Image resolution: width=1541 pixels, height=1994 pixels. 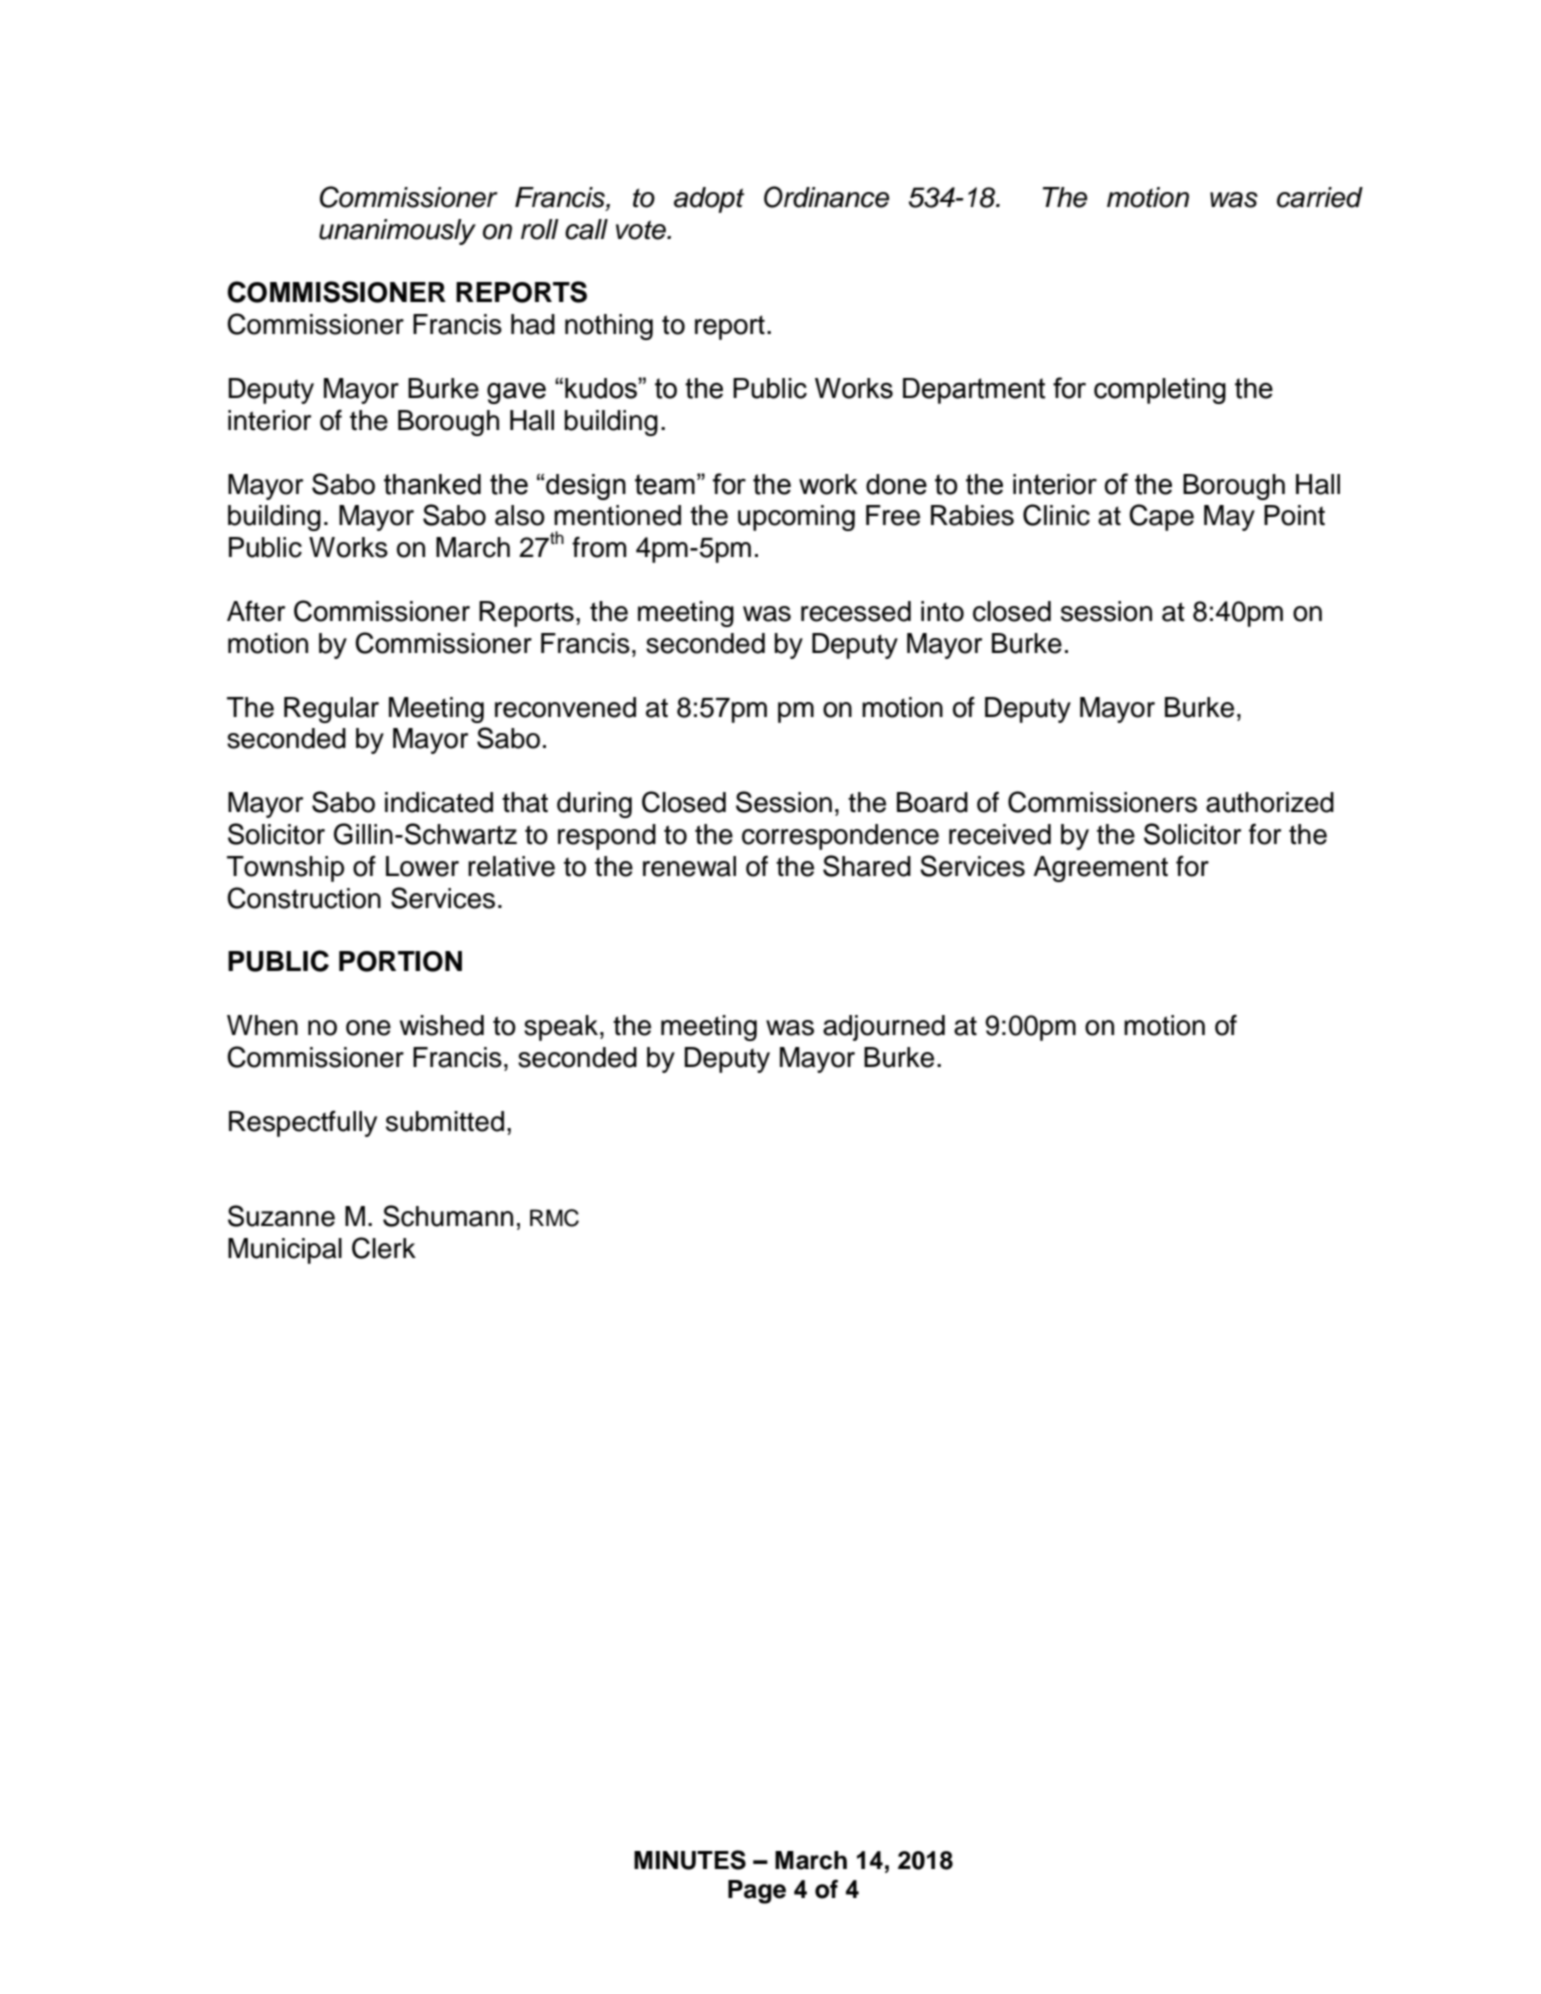 I want to click on RMC, so click(x=554, y=1218).
